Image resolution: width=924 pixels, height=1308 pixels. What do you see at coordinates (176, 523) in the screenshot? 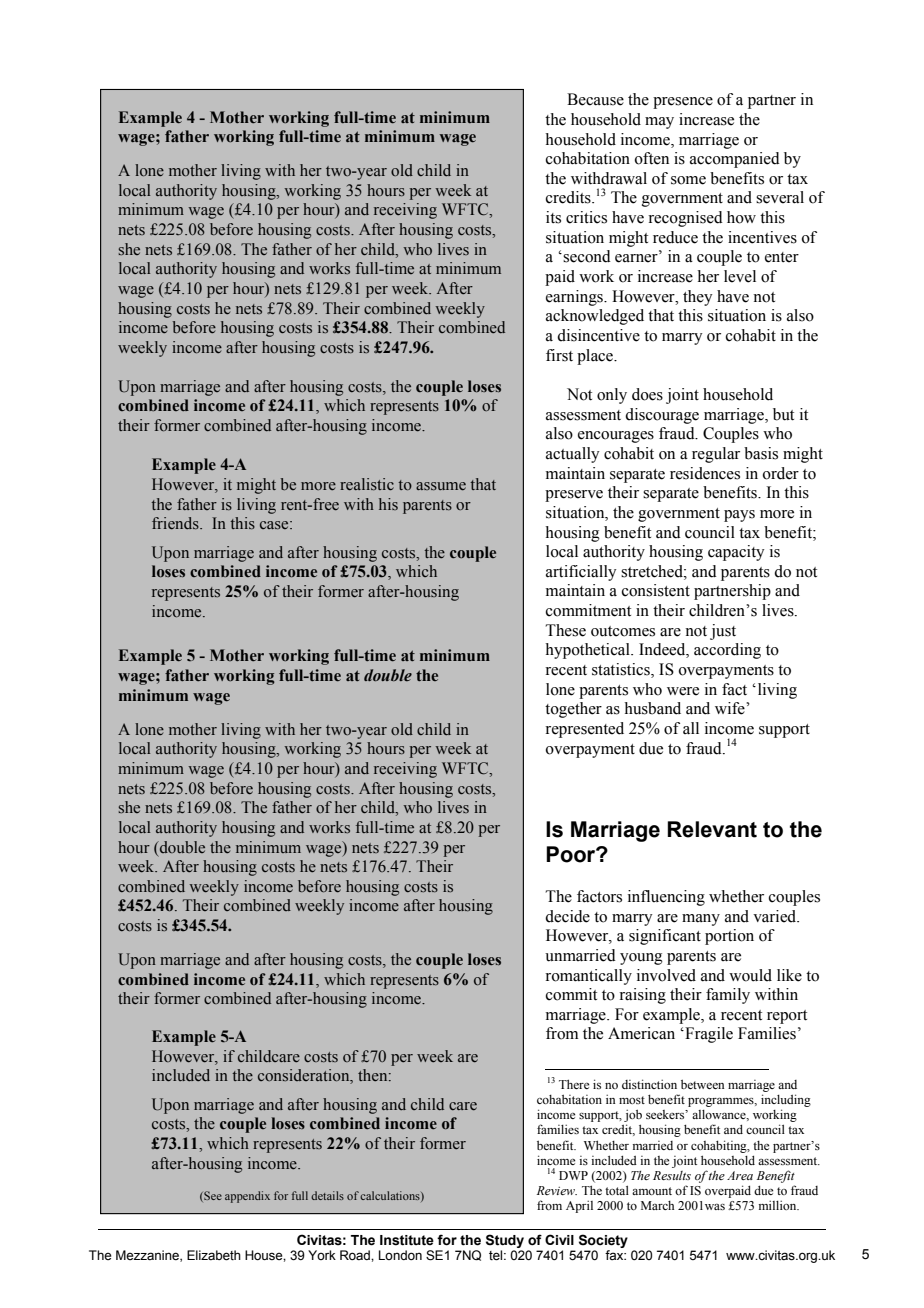
I see `friends` at bounding box center [176, 523].
